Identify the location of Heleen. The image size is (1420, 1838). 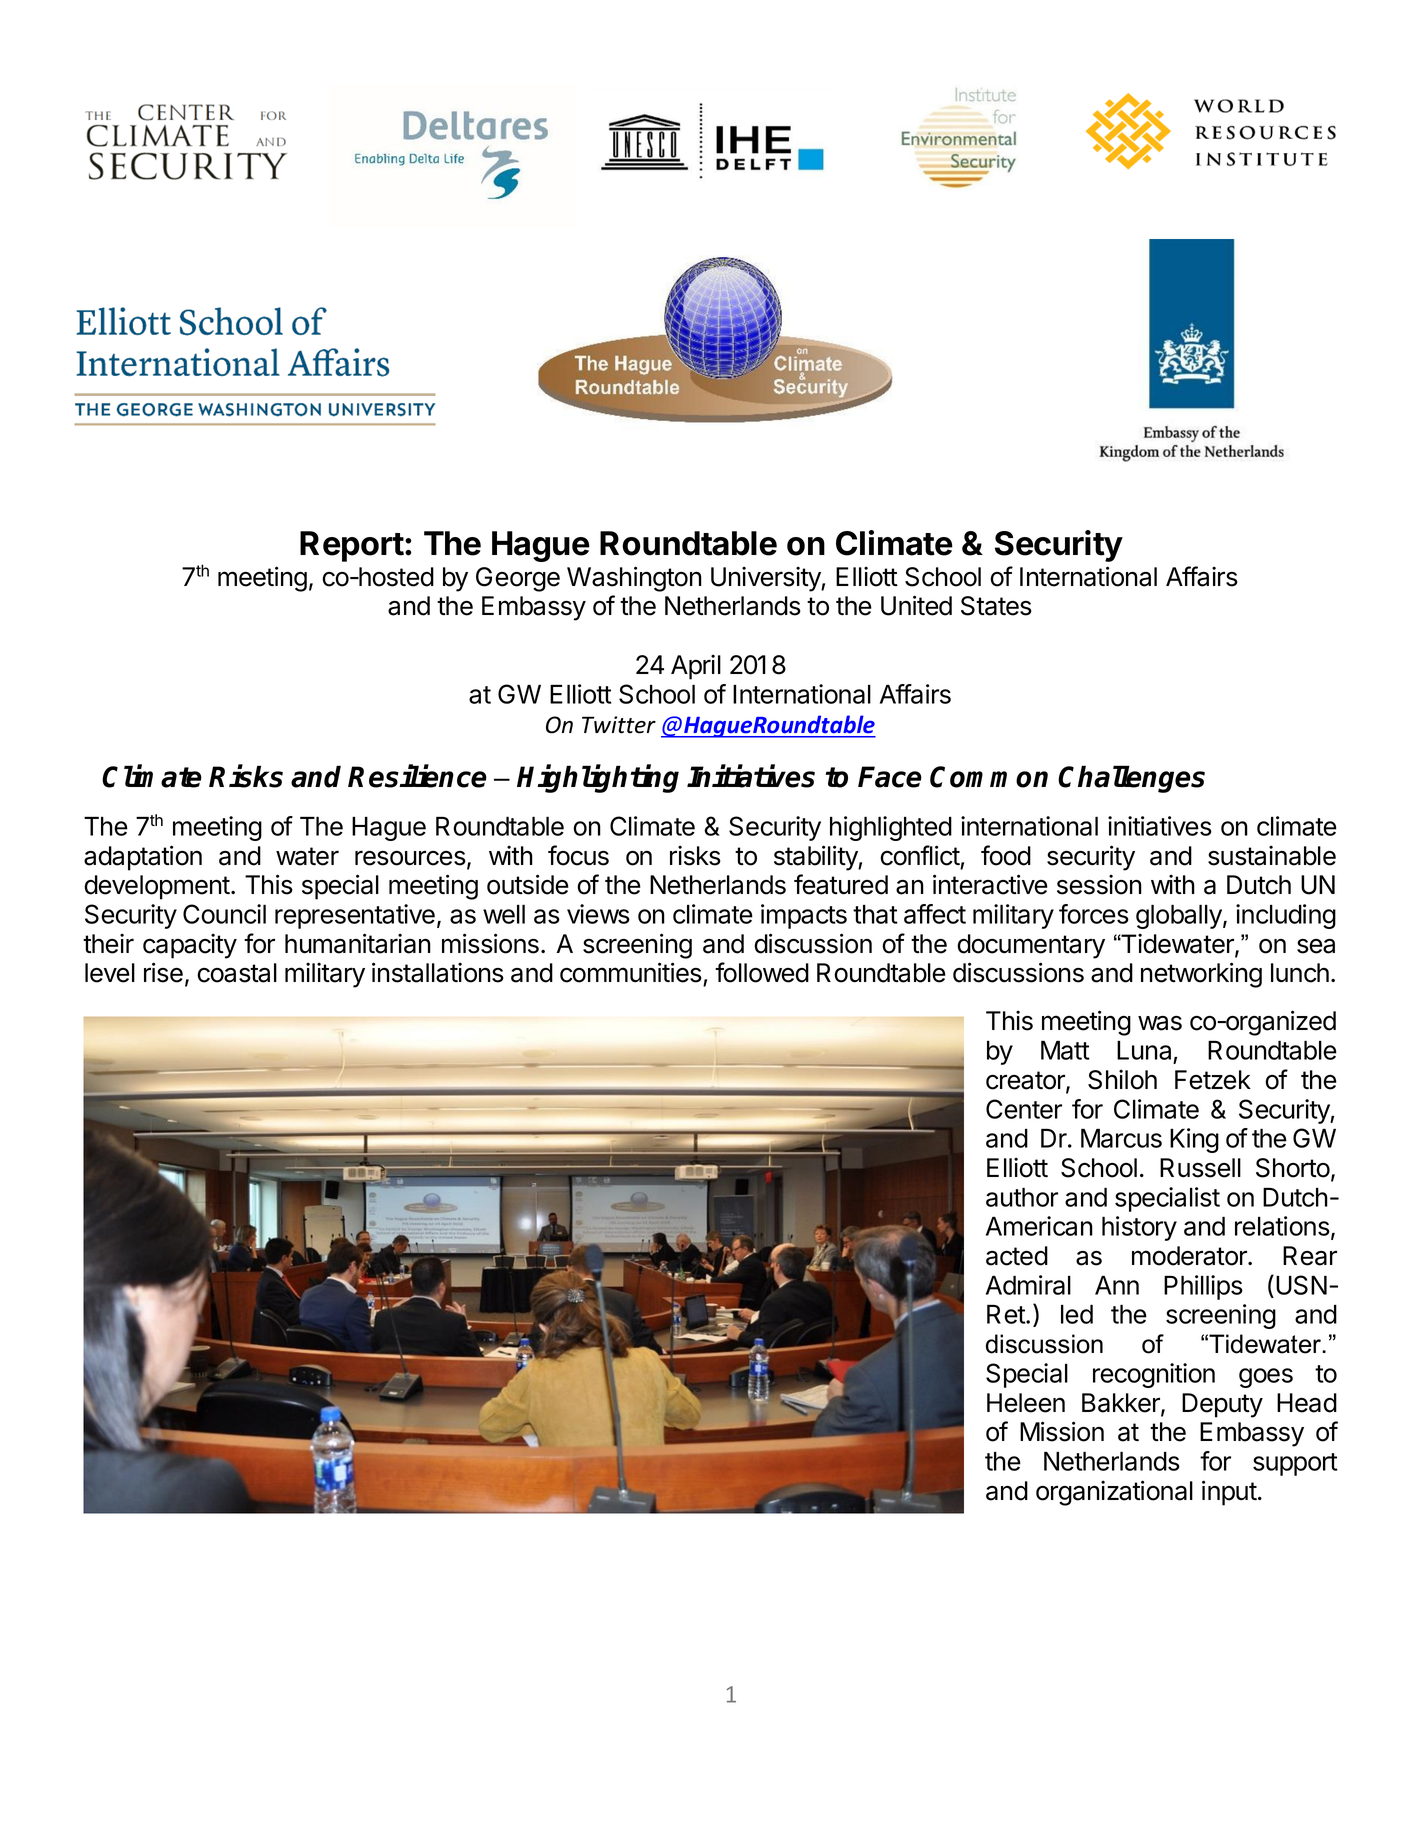
(1026, 1403).
